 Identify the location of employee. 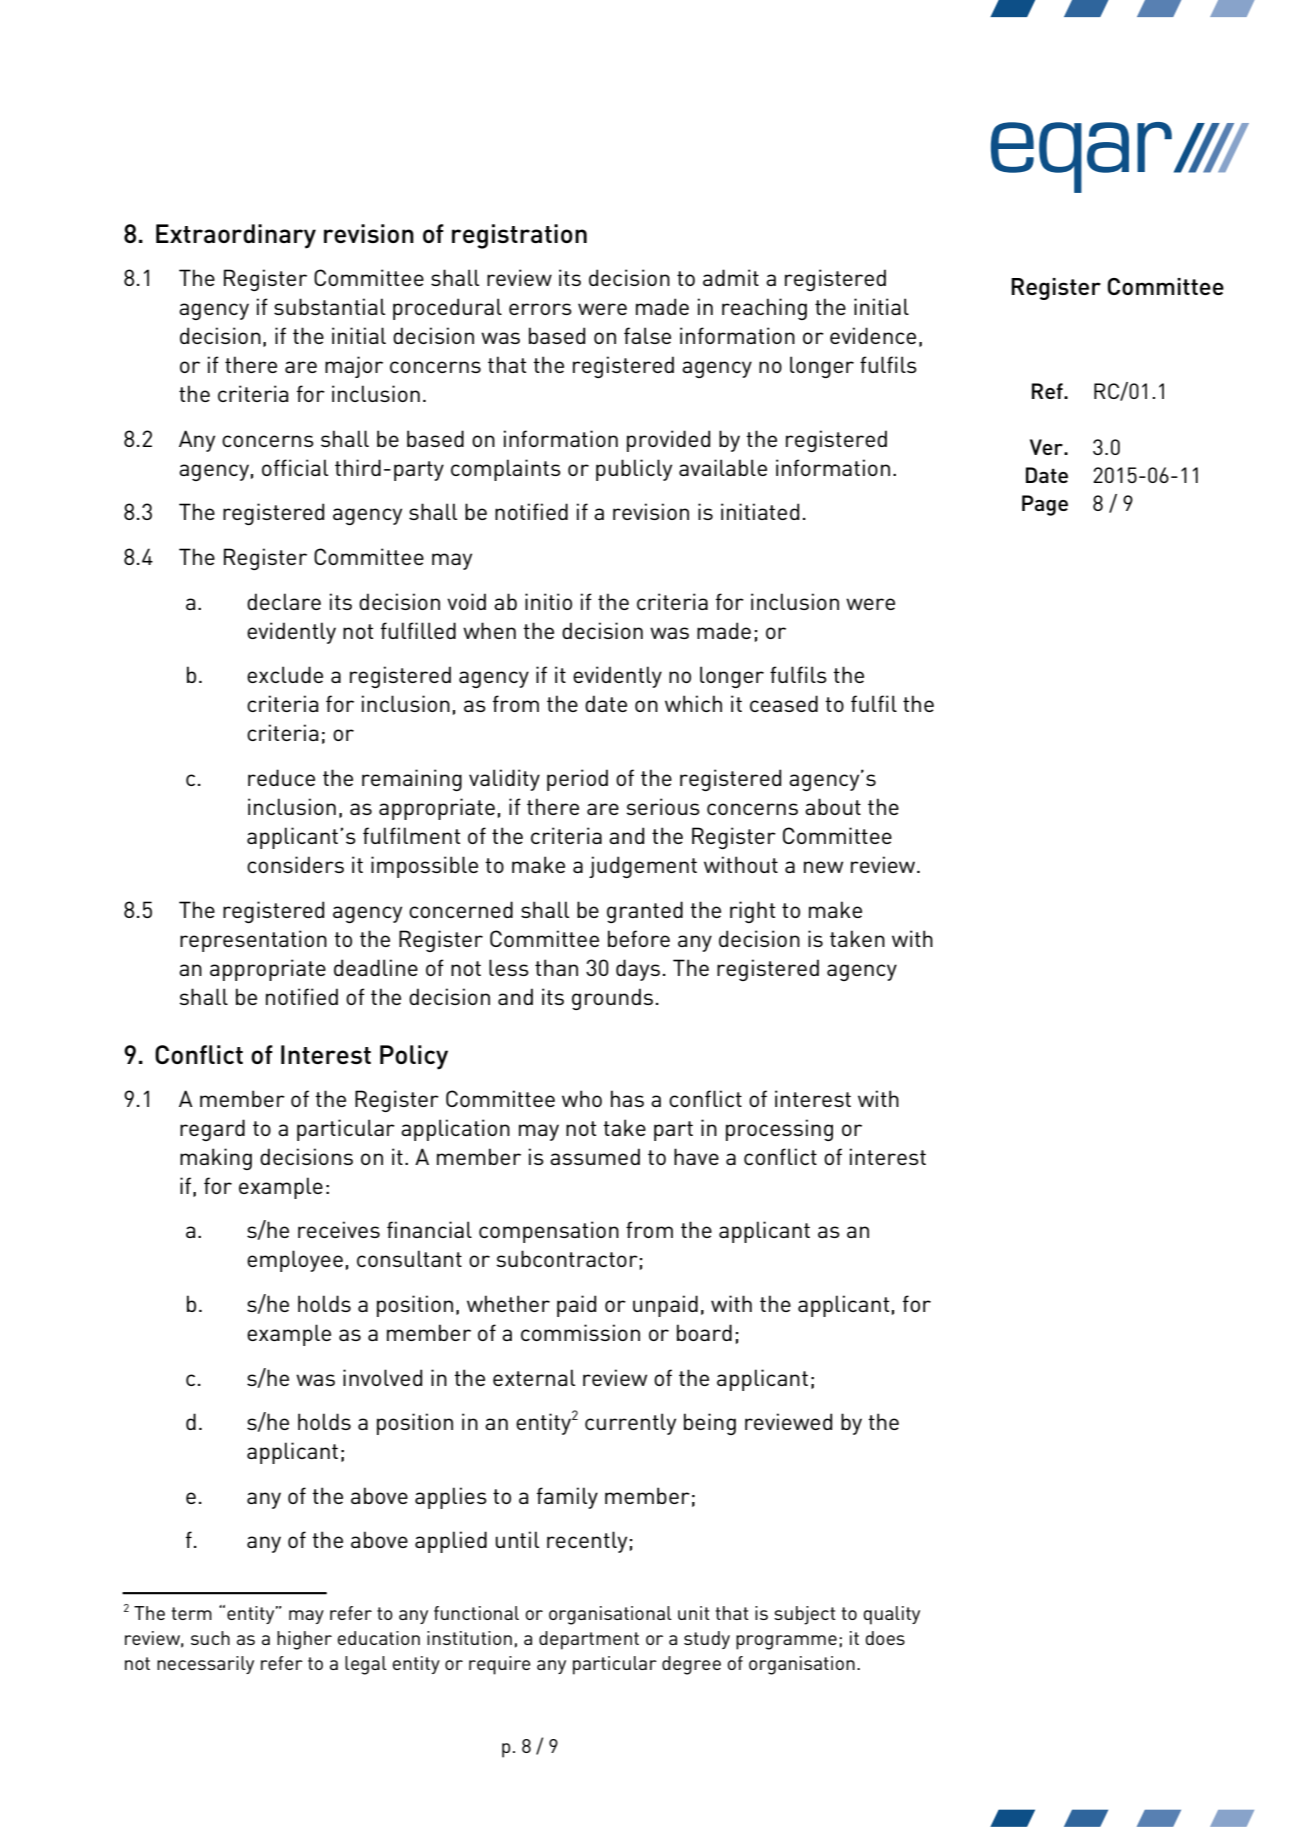
(295, 1261).
